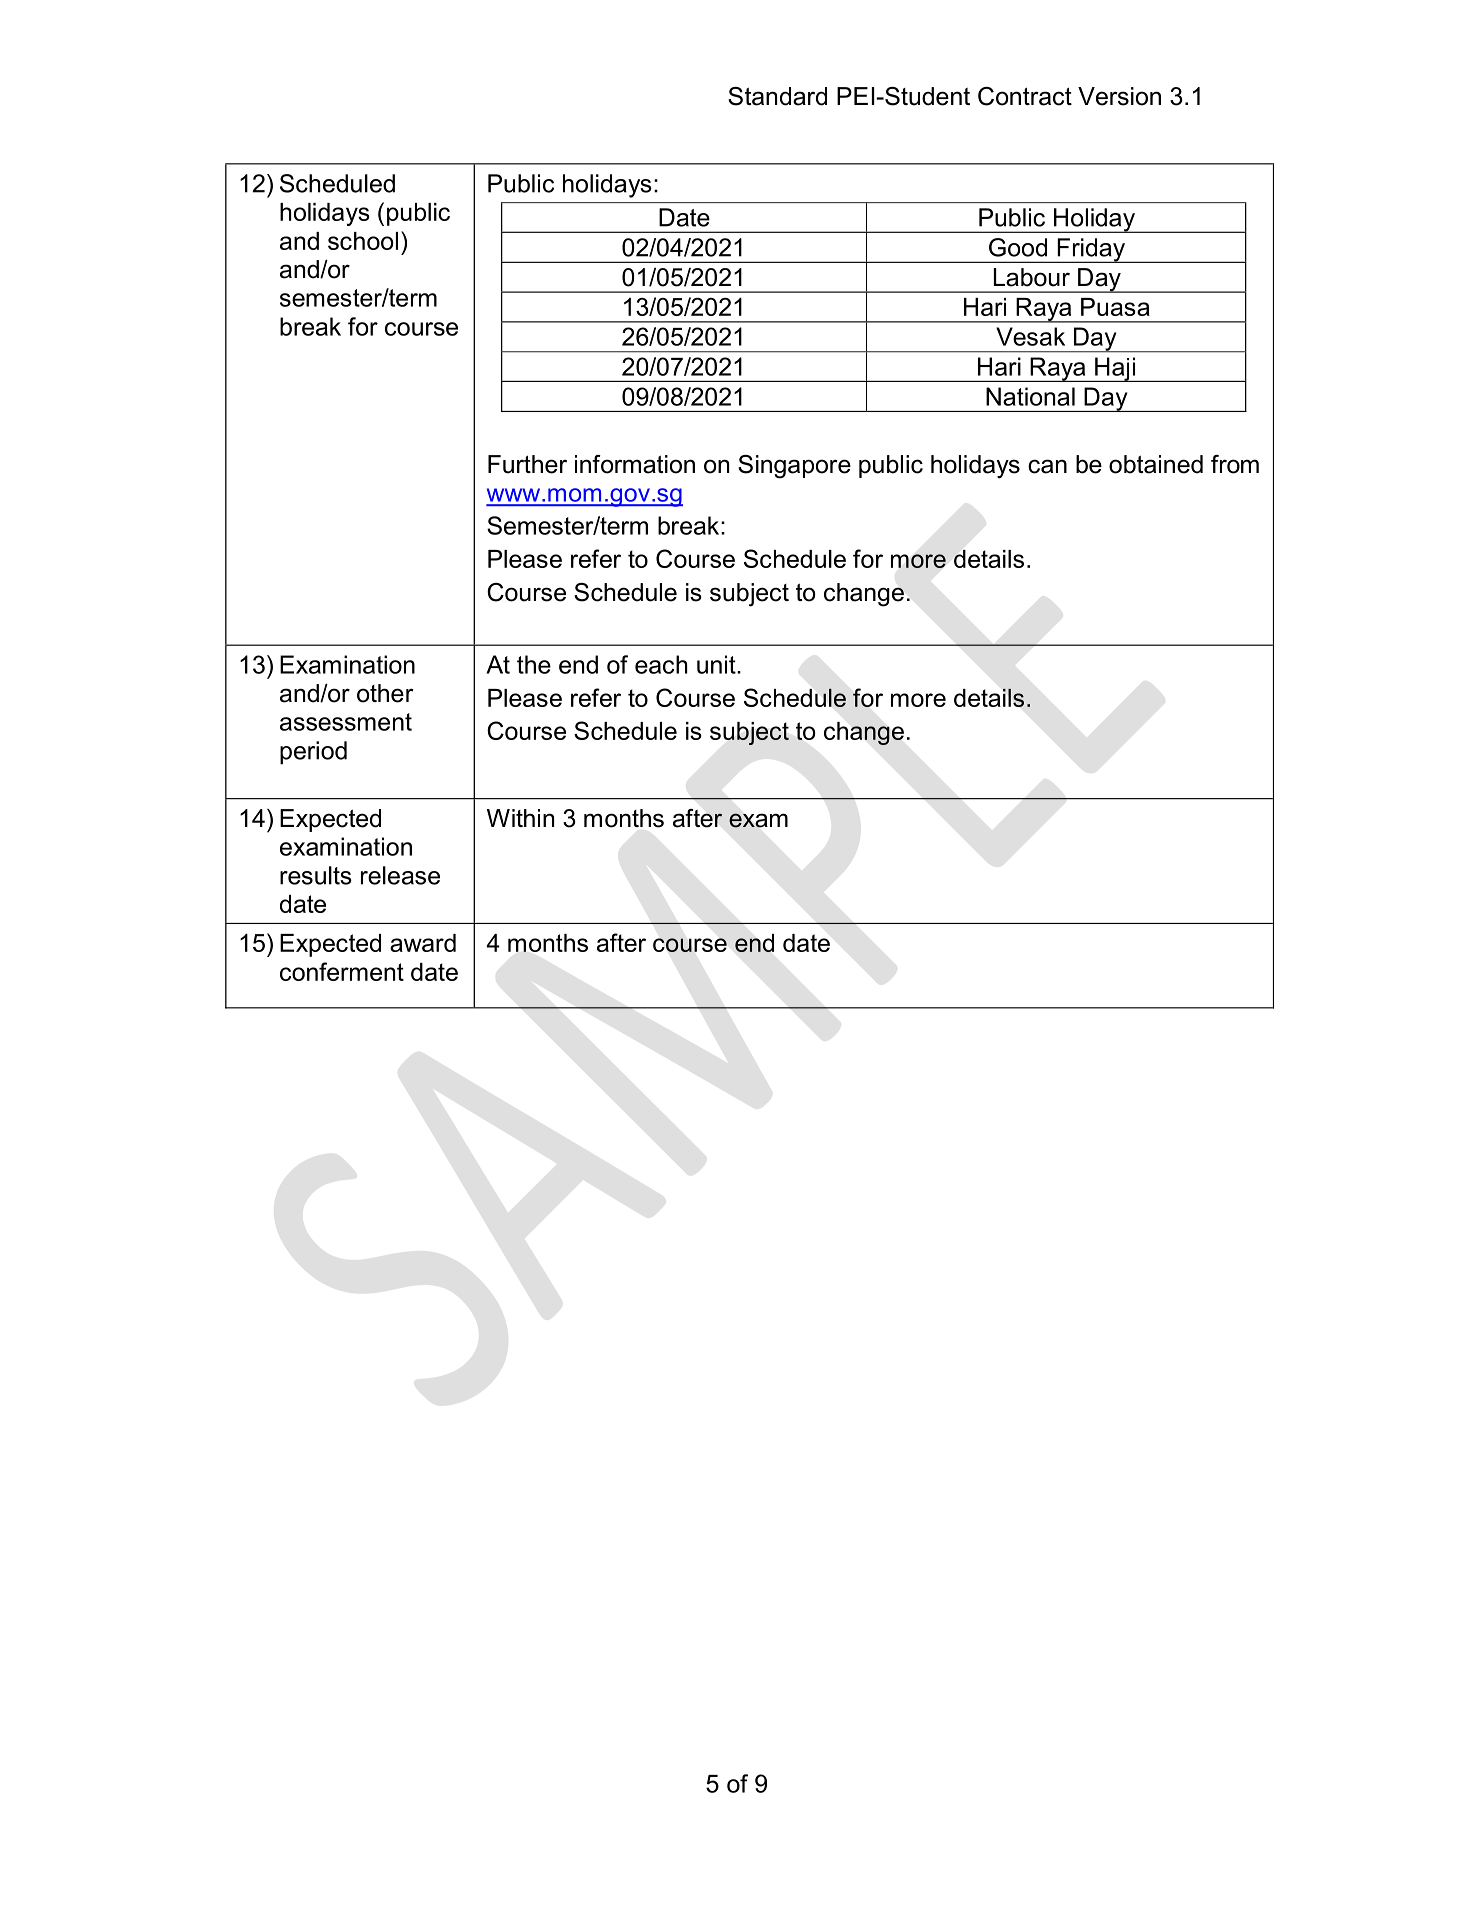  Describe the element at coordinates (777, 96) in the screenshot. I see `Standard` at that location.
